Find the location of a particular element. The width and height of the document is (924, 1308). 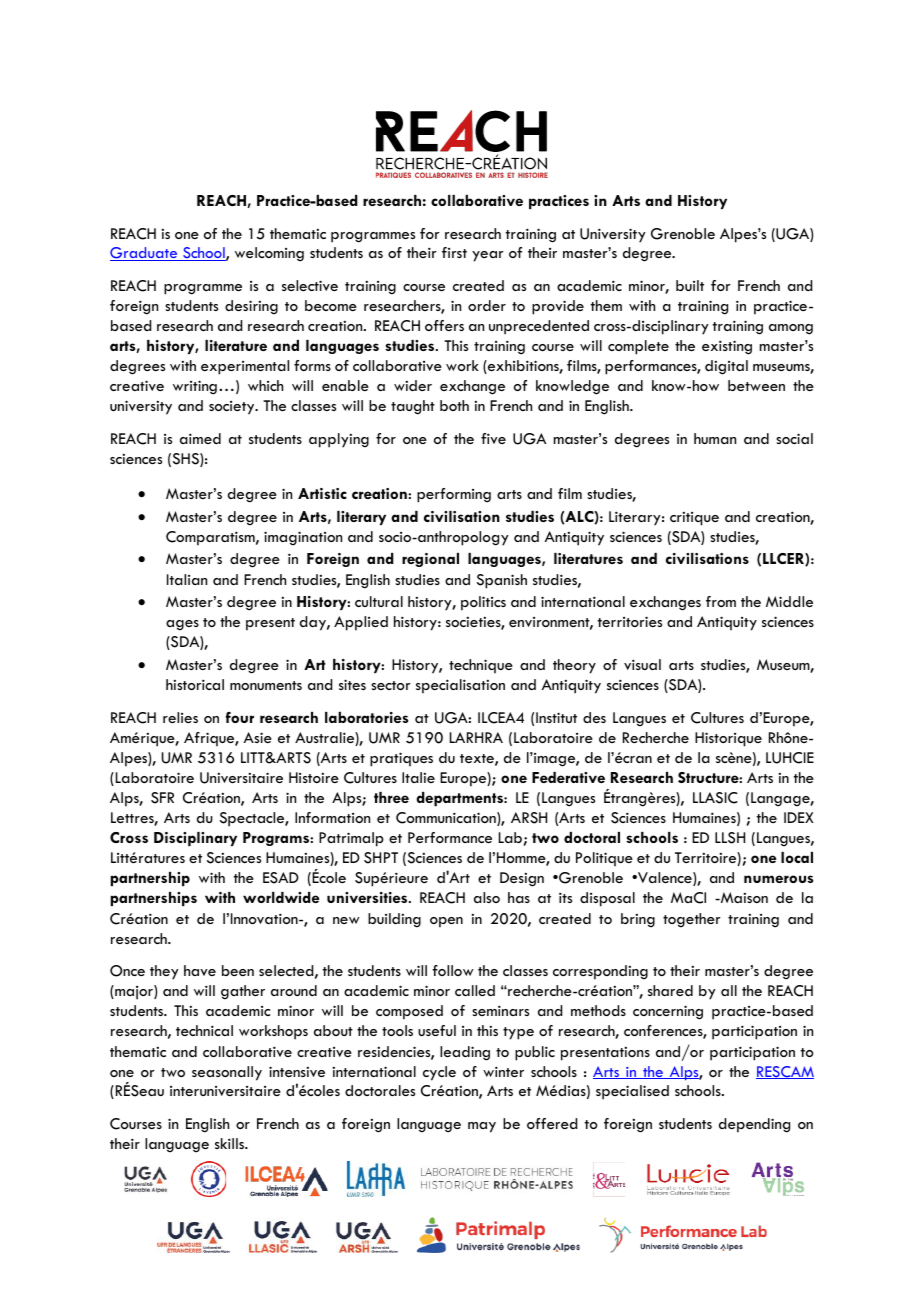

skills is located at coordinates (231, 1143).
